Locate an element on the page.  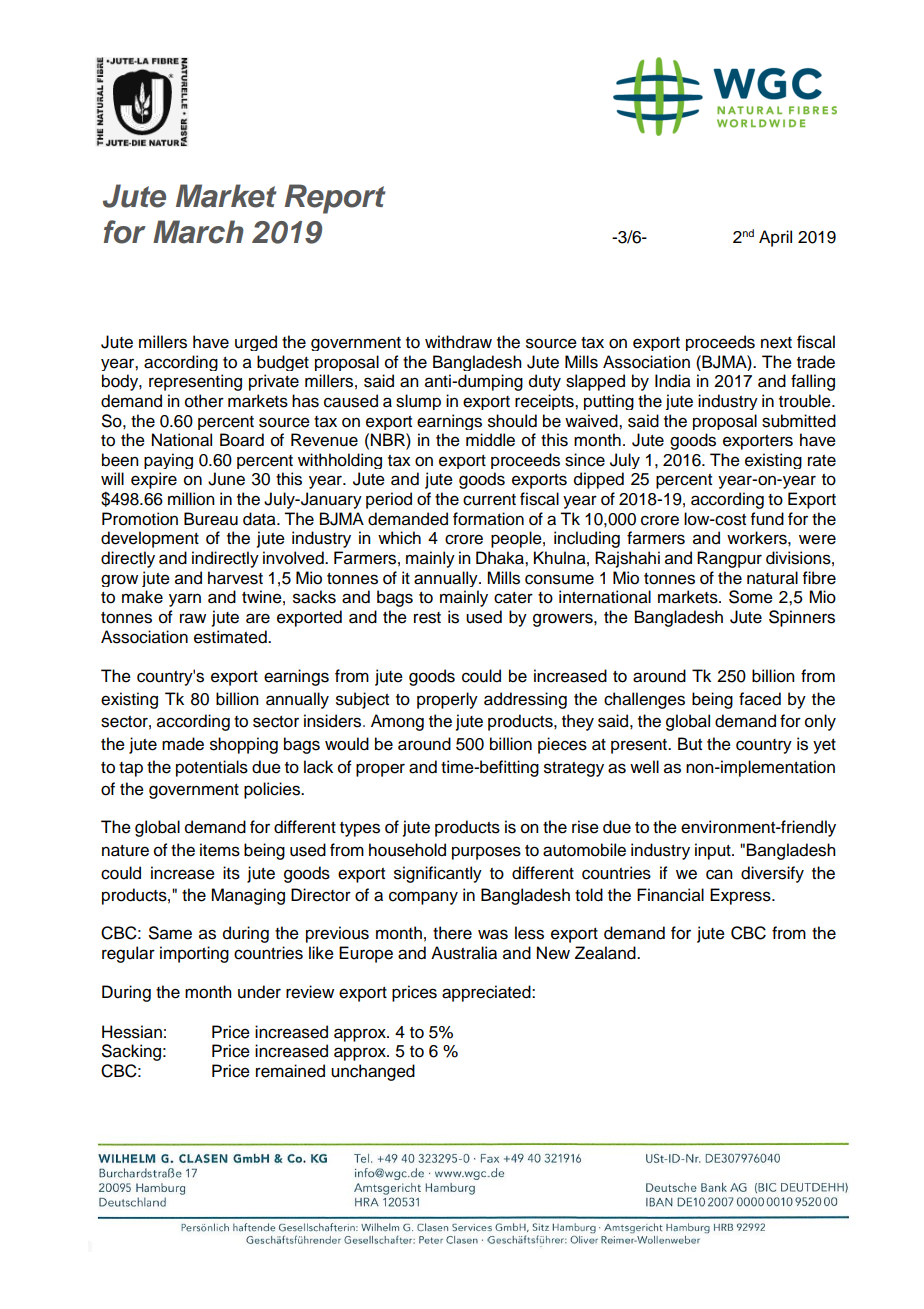
submitted is located at coordinates (799, 421).
